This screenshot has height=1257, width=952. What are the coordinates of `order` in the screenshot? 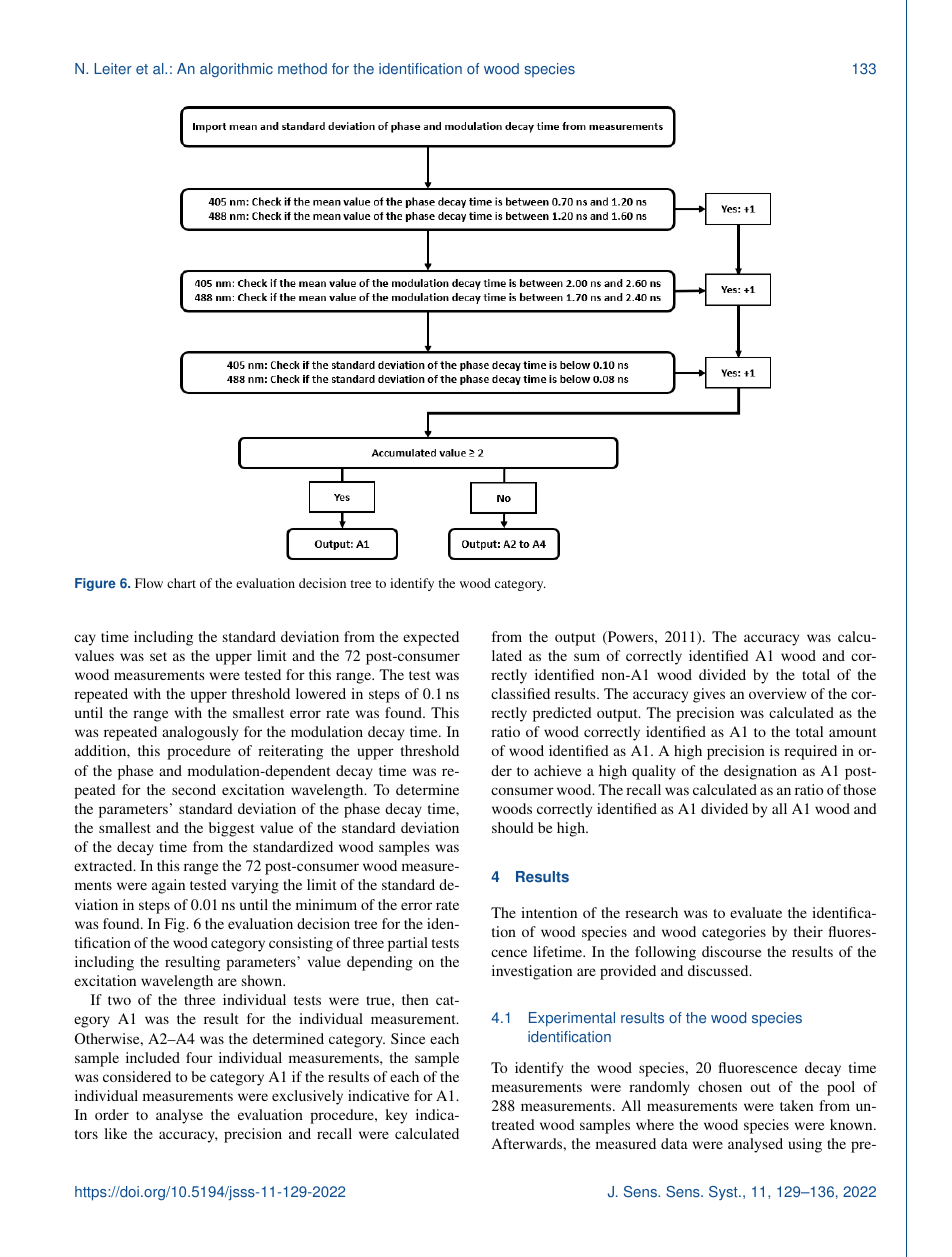 It's located at (112, 1114).
